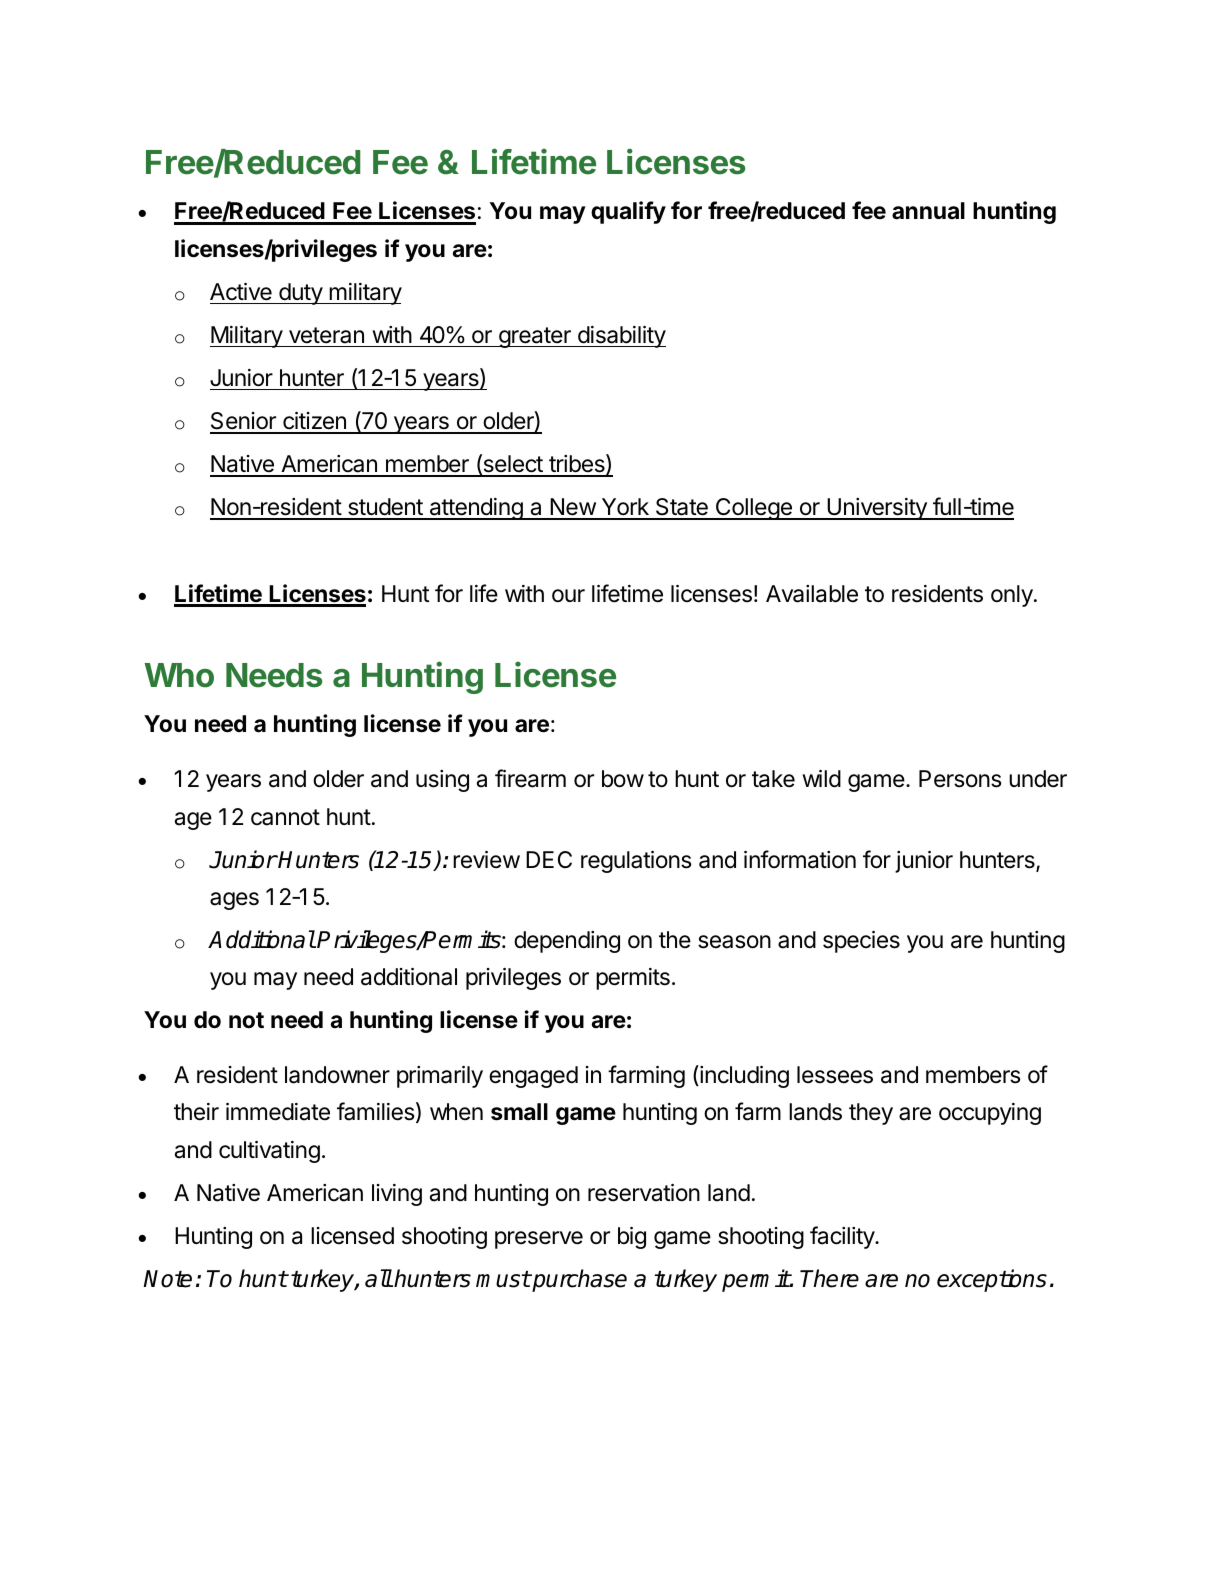 The width and height of the screenshot is (1222, 1581). I want to click on Note, so click(167, 1279).
